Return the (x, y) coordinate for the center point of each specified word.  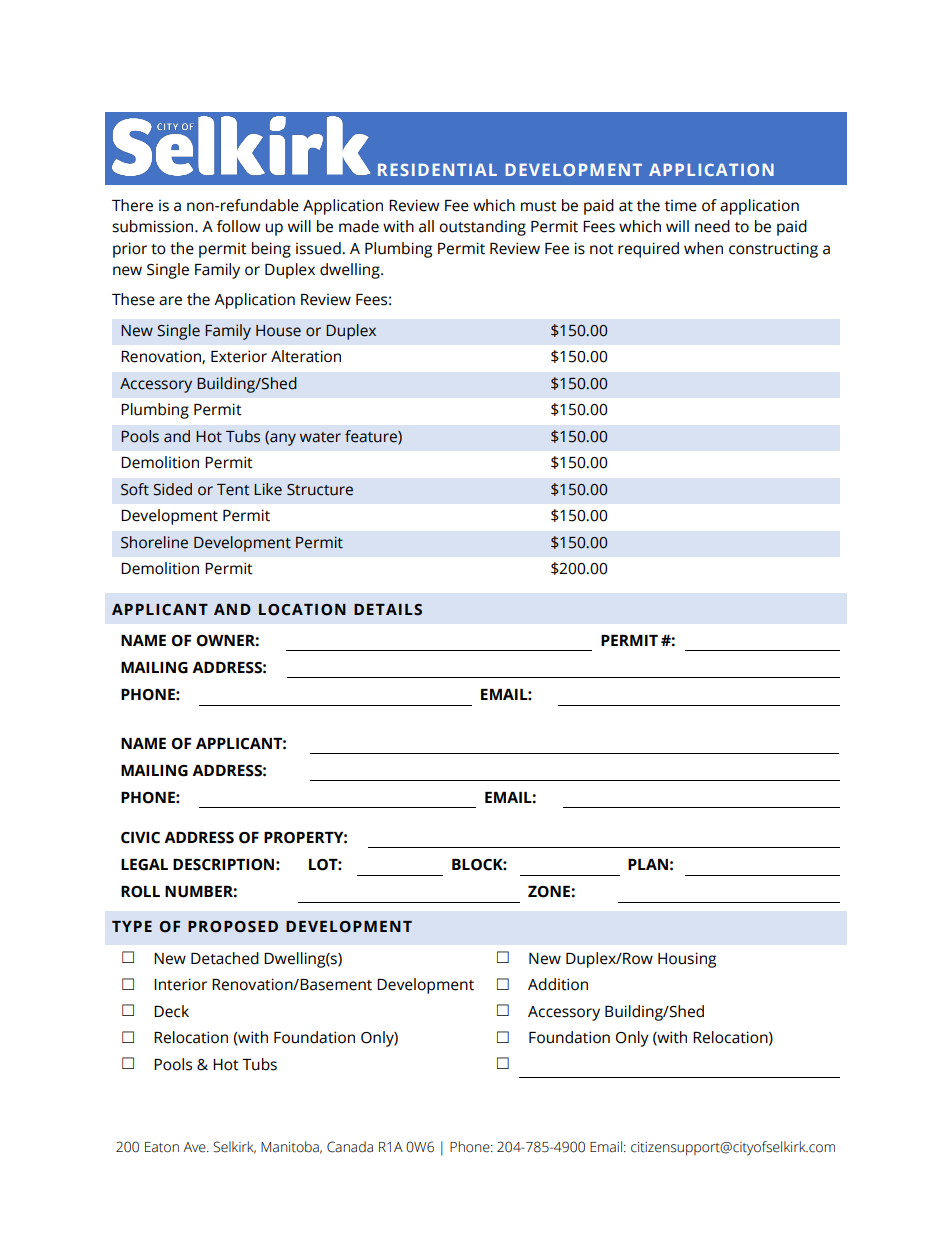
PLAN (648, 864)
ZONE (550, 892)
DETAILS (388, 610)
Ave (195, 1147)
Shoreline (154, 542)
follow (238, 226)
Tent (233, 490)
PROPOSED (233, 927)
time (681, 205)
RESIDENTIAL (437, 169)
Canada (350, 1147)
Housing (687, 960)
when (703, 248)
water (320, 437)
